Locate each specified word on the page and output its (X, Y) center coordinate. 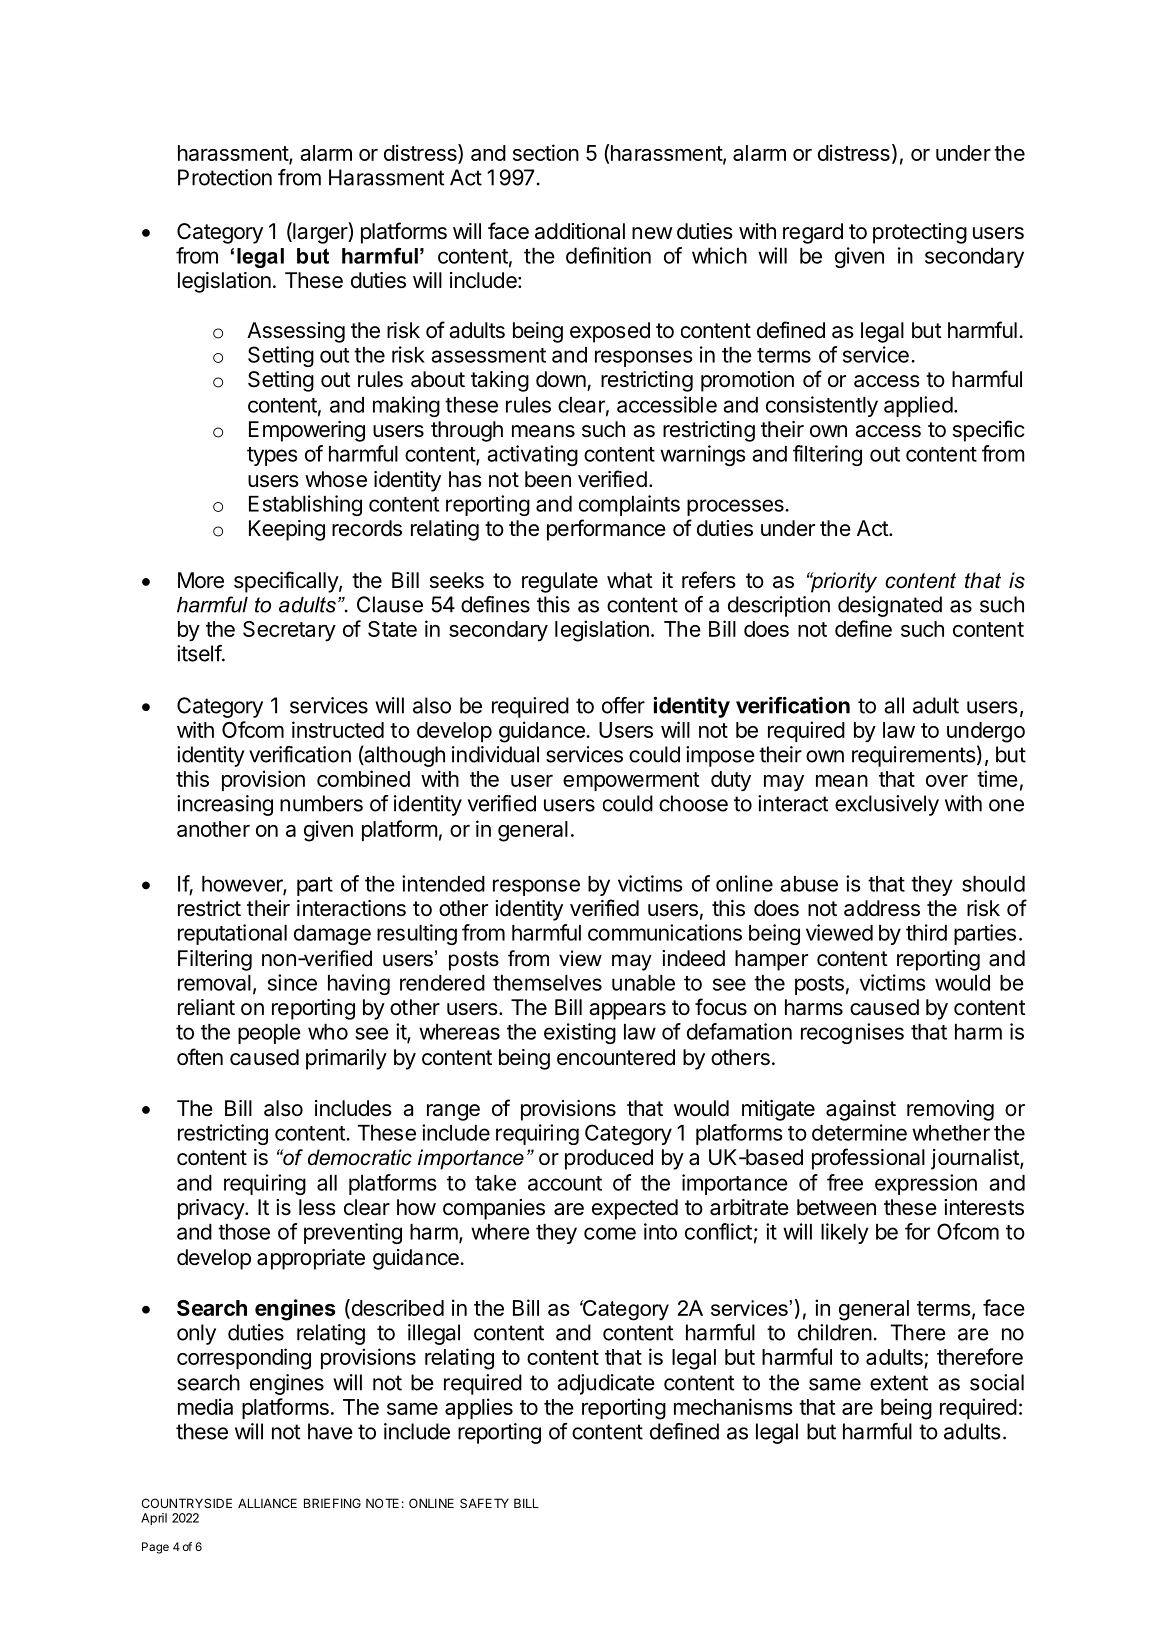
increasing (225, 805)
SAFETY (484, 1503)
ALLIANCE (267, 1503)
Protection (225, 177)
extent (899, 1383)
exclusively (887, 805)
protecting (920, 233)
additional (580, 231)
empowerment (631, 781)
